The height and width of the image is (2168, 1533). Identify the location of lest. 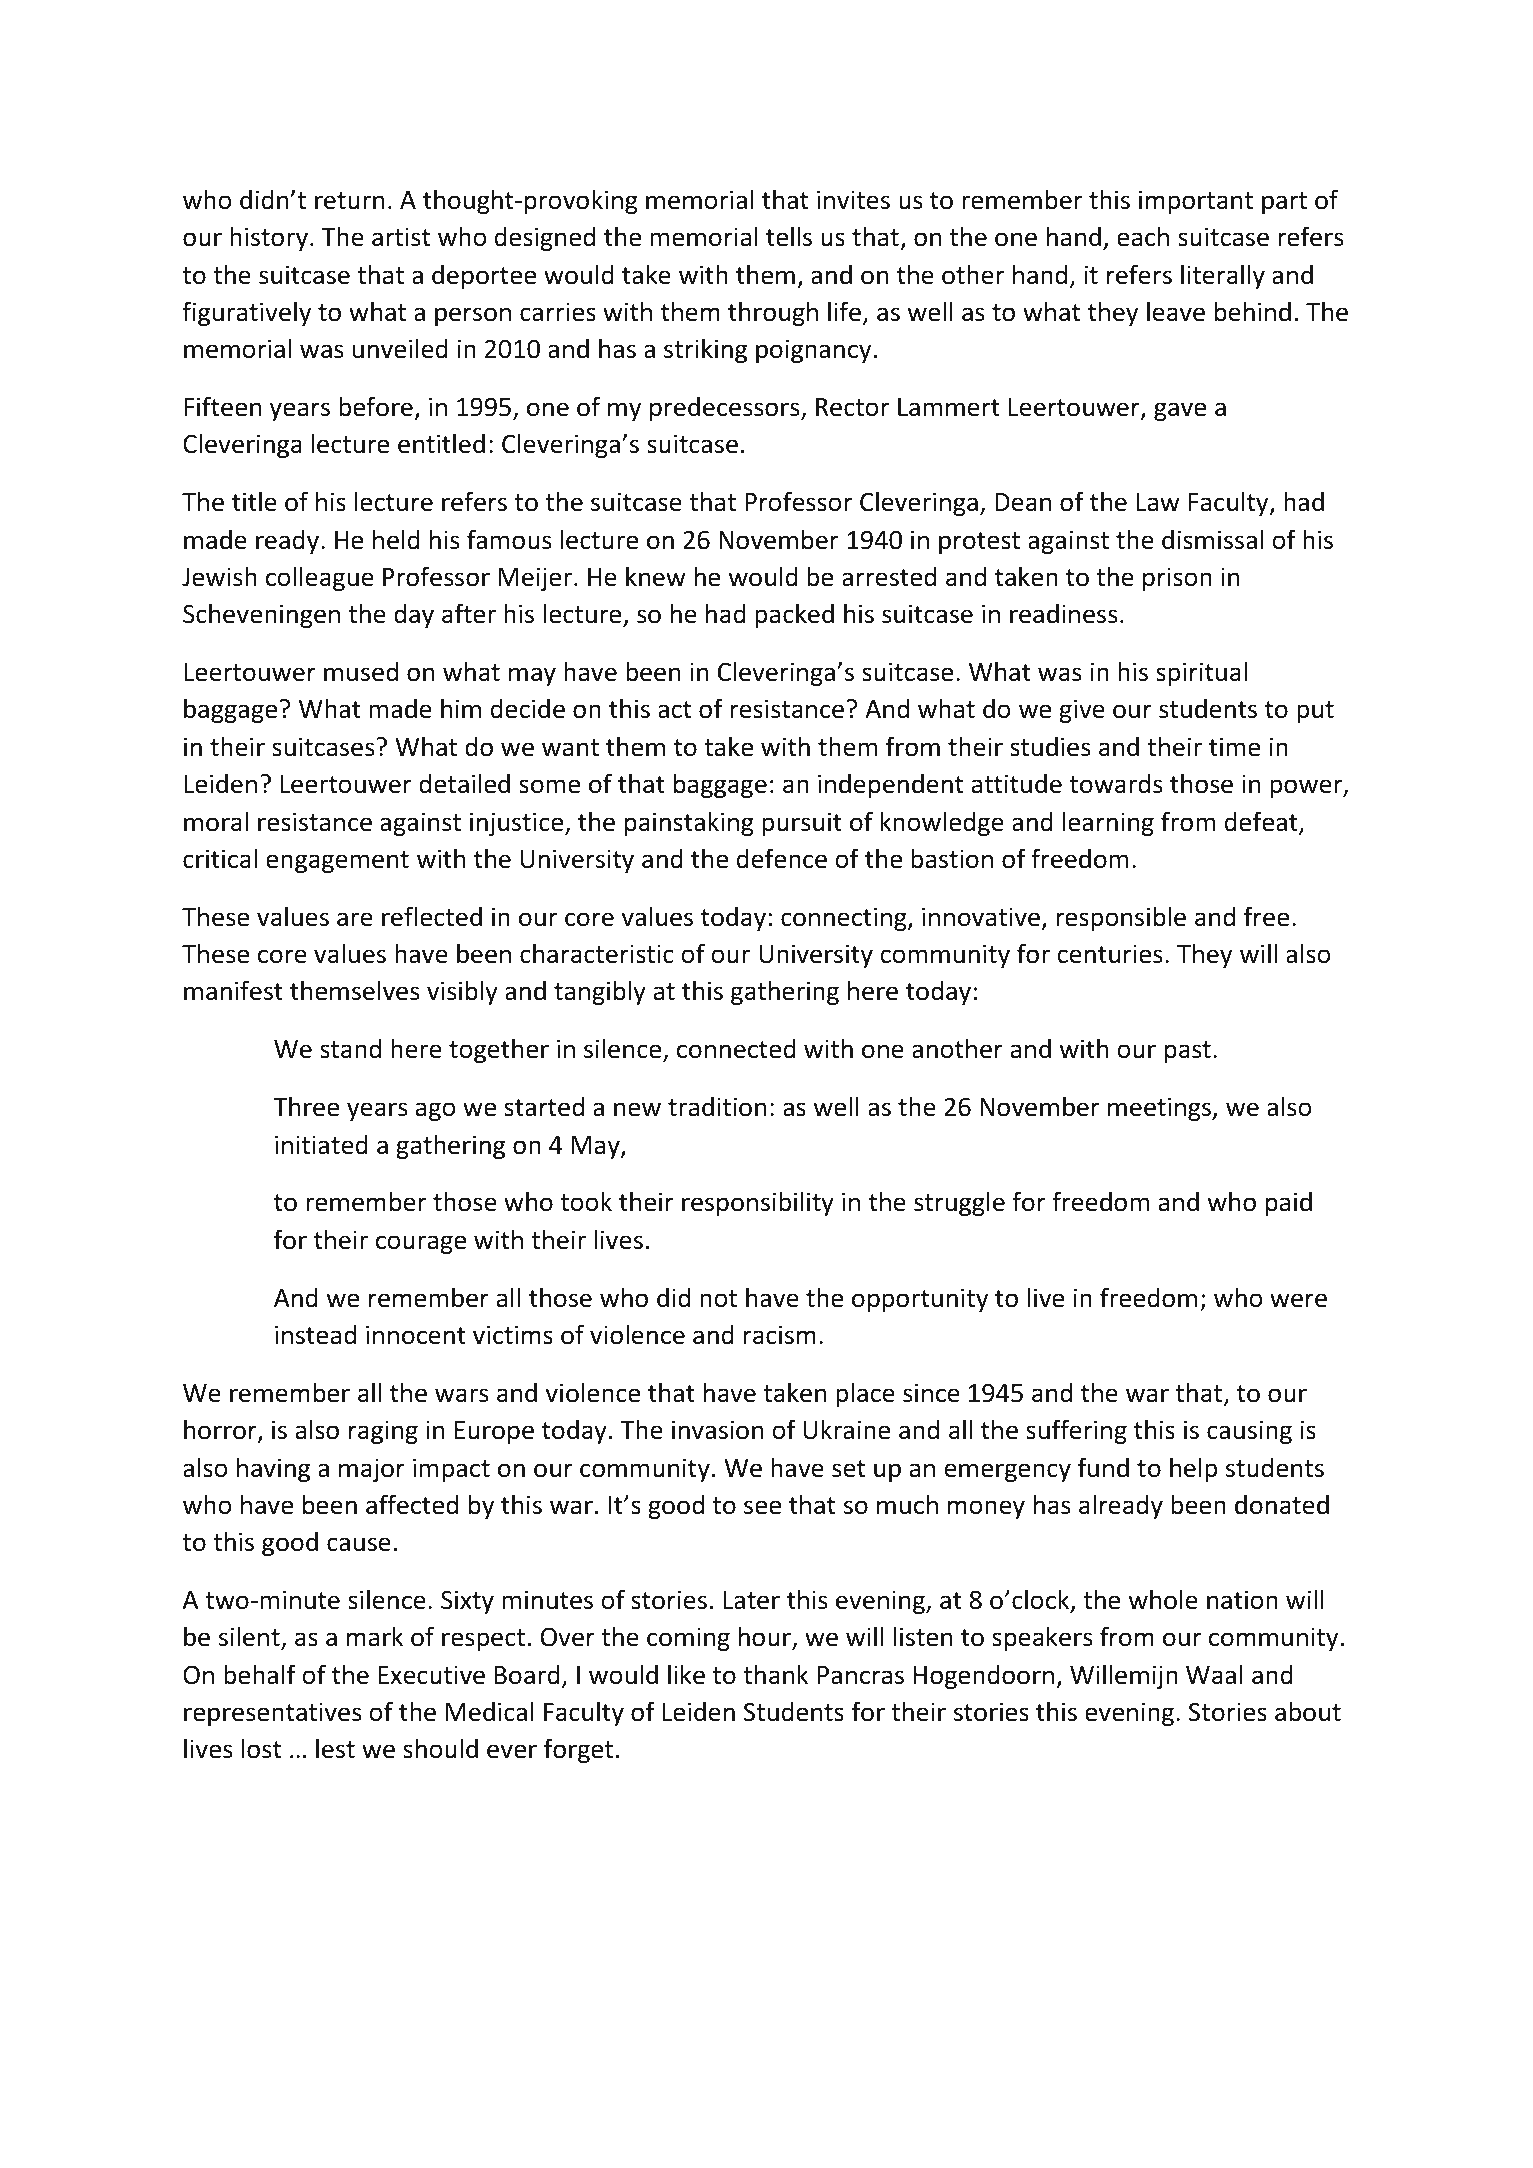
(335, 1748).
